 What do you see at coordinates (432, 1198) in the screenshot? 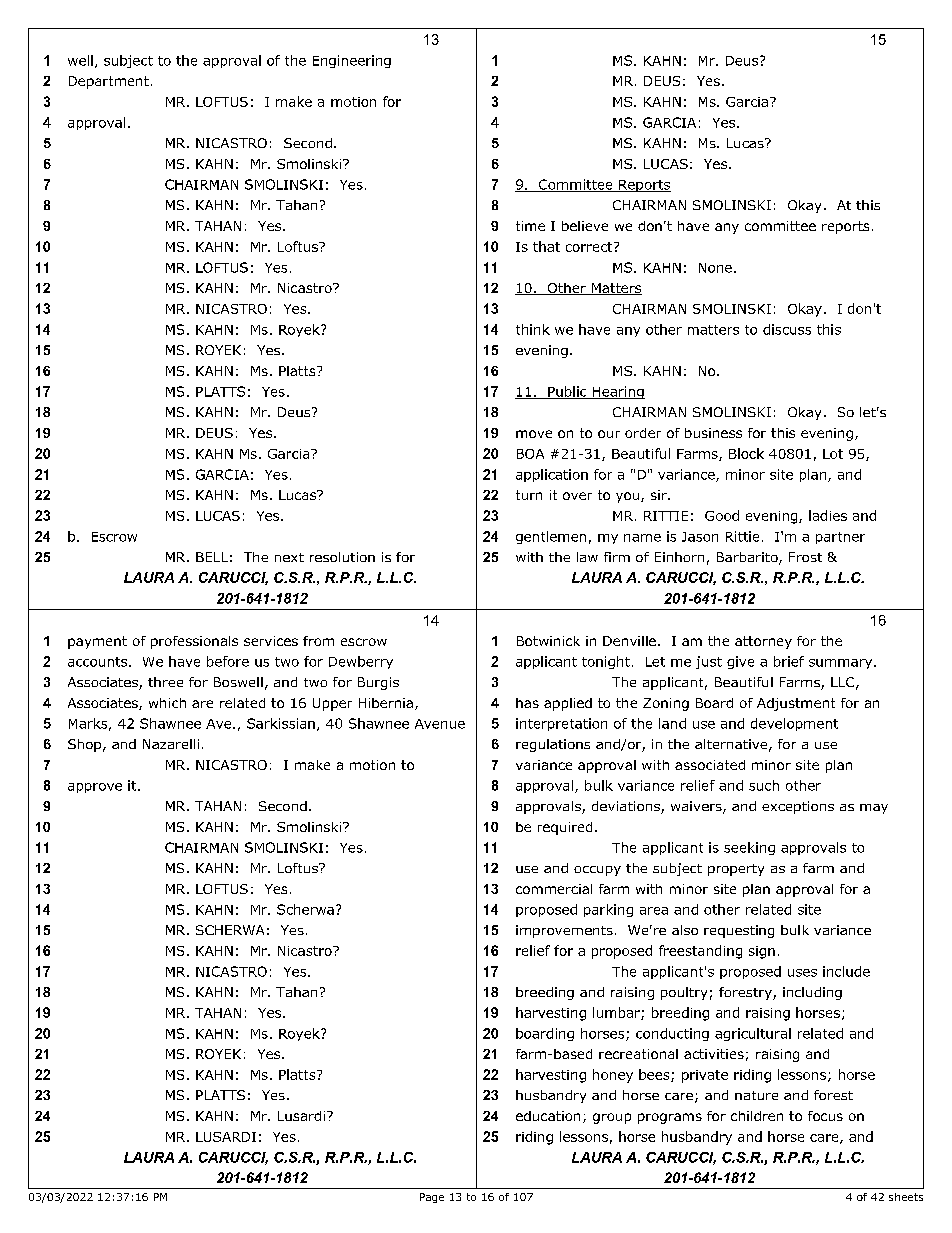
I see `Page` at bounding box center [432, 1198].
